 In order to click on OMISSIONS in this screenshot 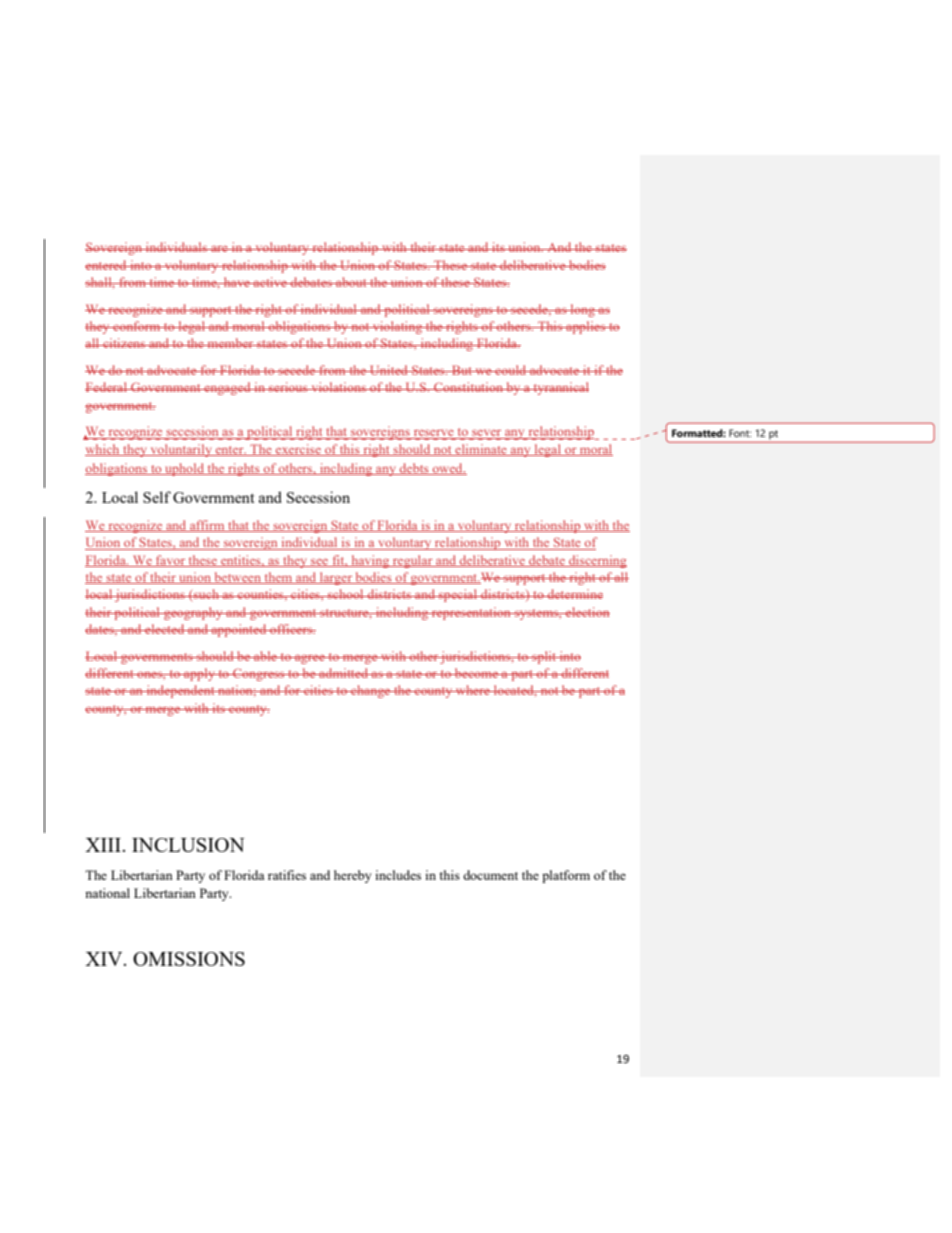, I will do `click(189, 959)`.
